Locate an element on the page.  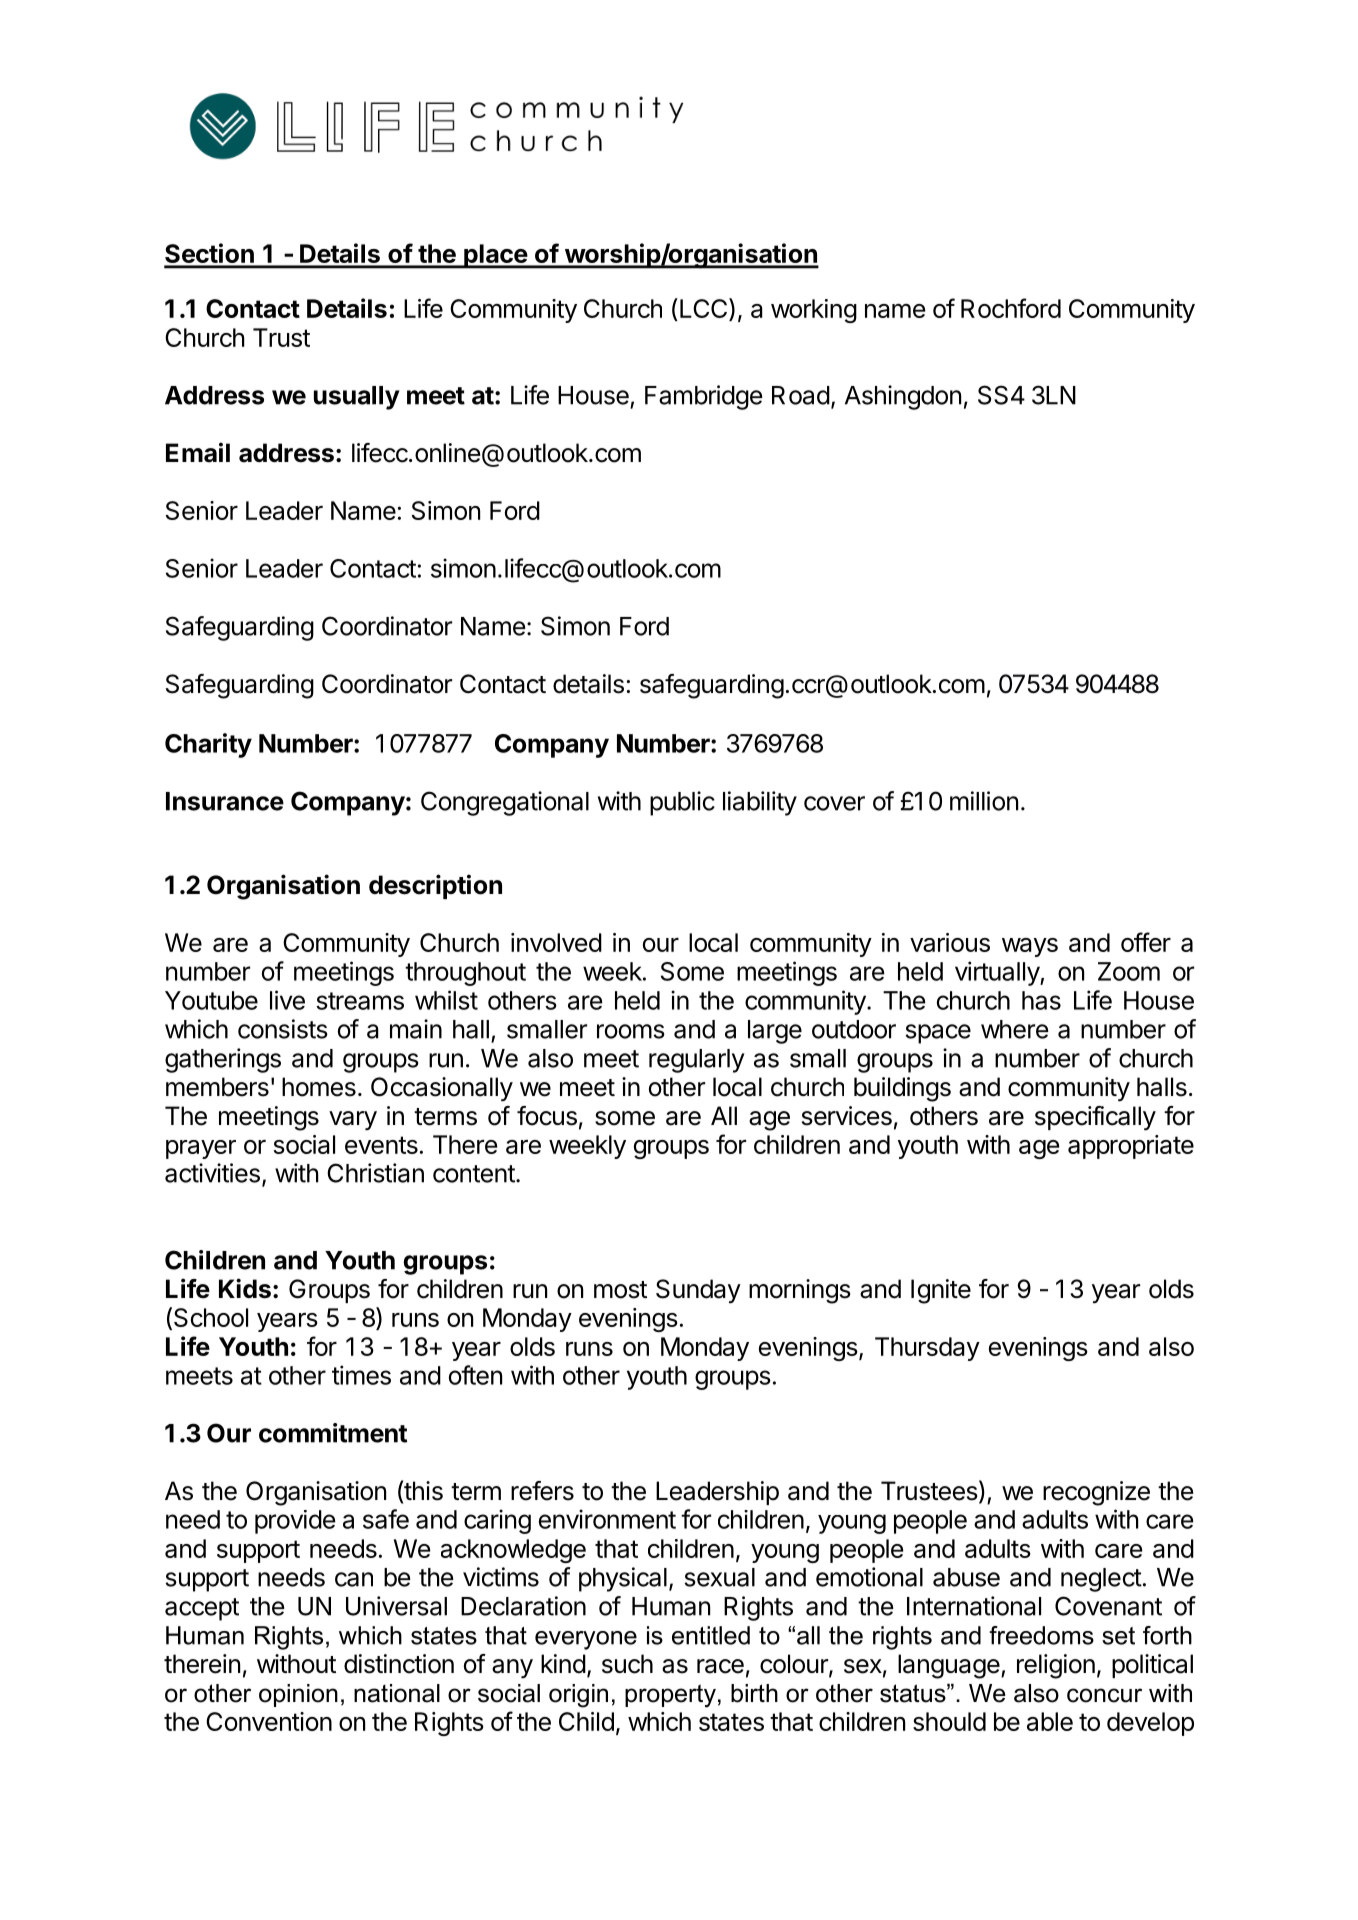
working is located at coordinates (814, 311).
